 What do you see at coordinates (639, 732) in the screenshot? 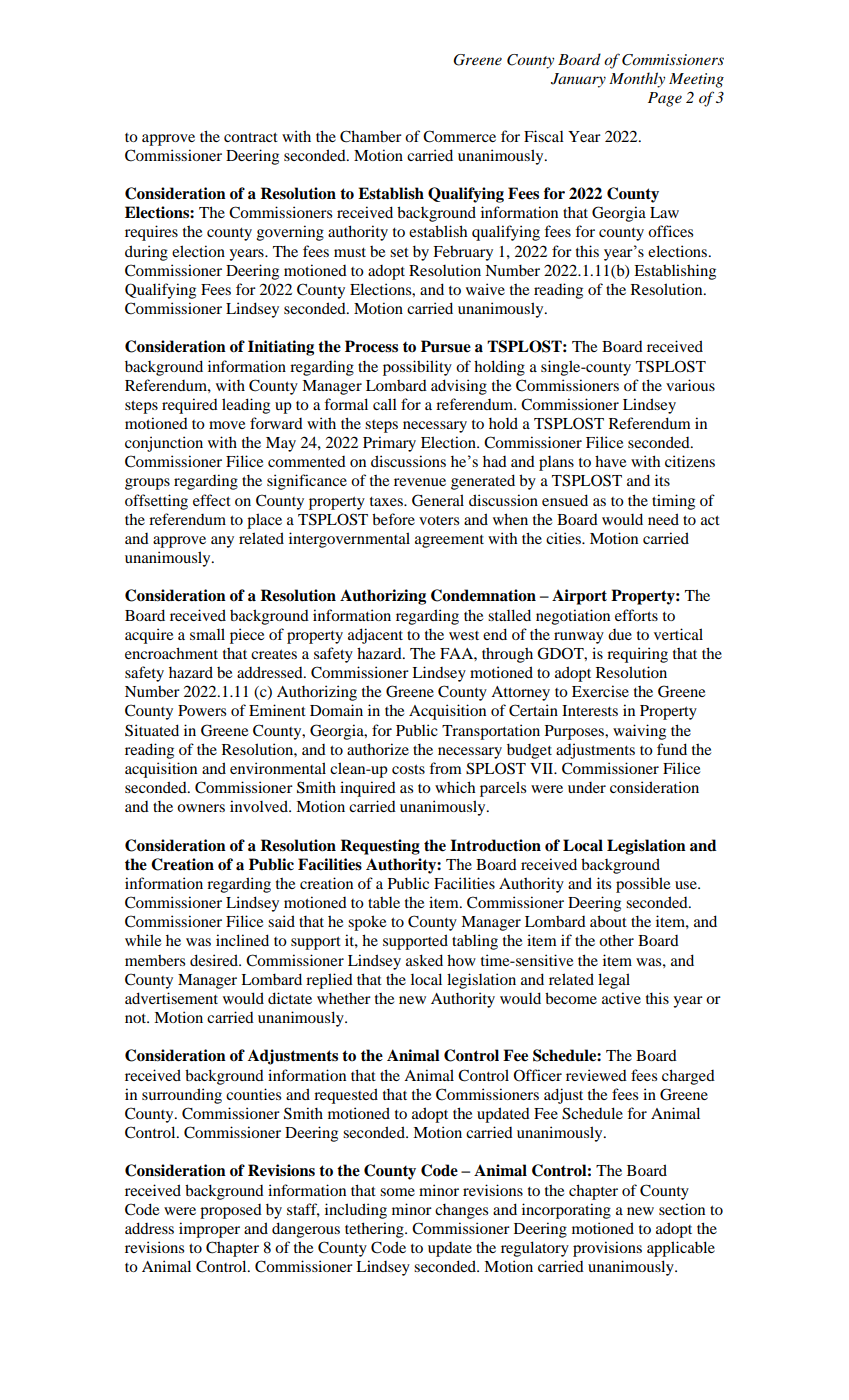
I see `waiving` at bounding box center [639, 732].
